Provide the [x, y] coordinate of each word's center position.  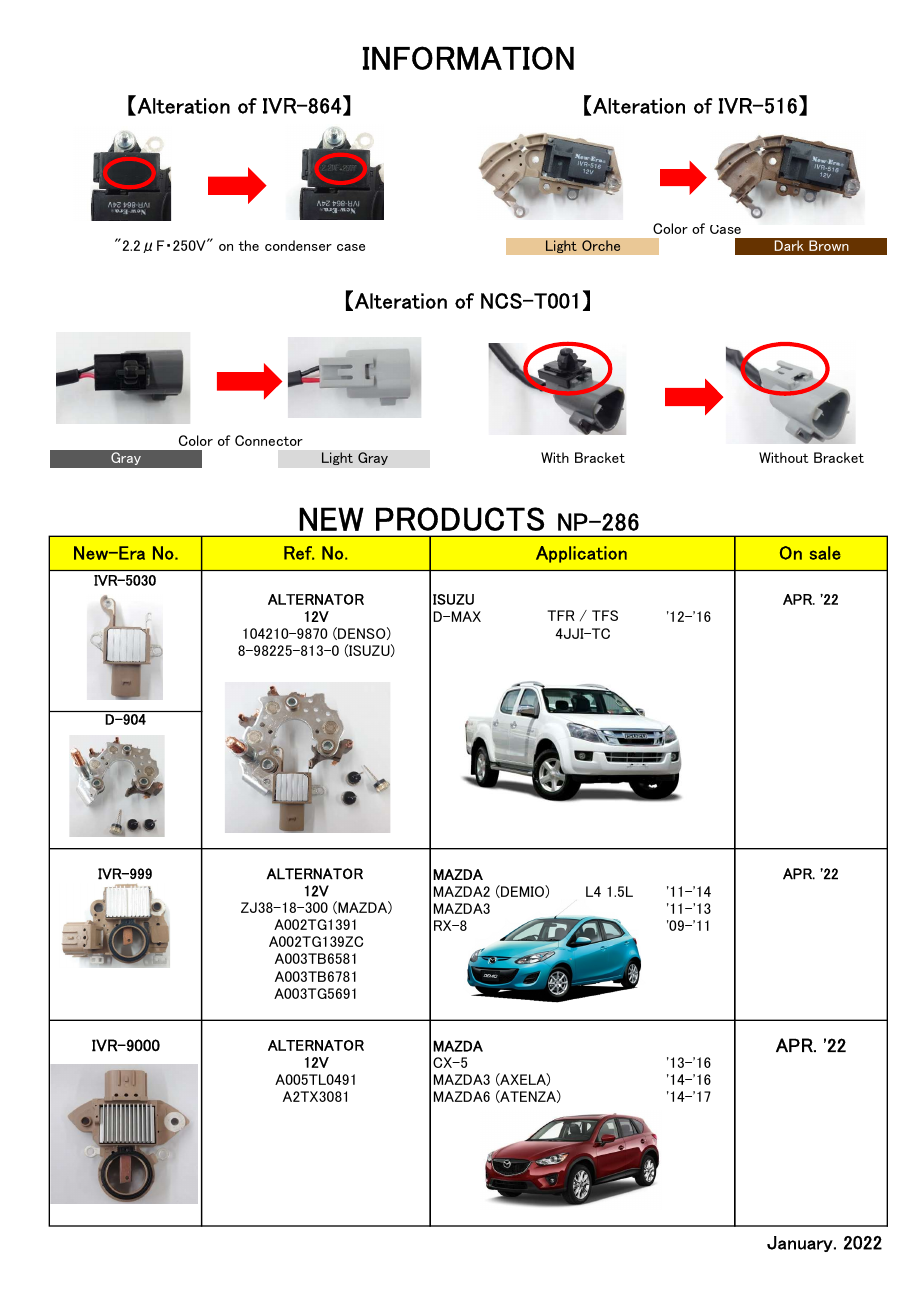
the [248, 245]
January [801, 1244]
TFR [561, 615]
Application [581, 554]
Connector [269, 440]
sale [825, 553]
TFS [605, 615]
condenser [298, 245]
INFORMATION [468, 58]
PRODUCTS [460, 519]
